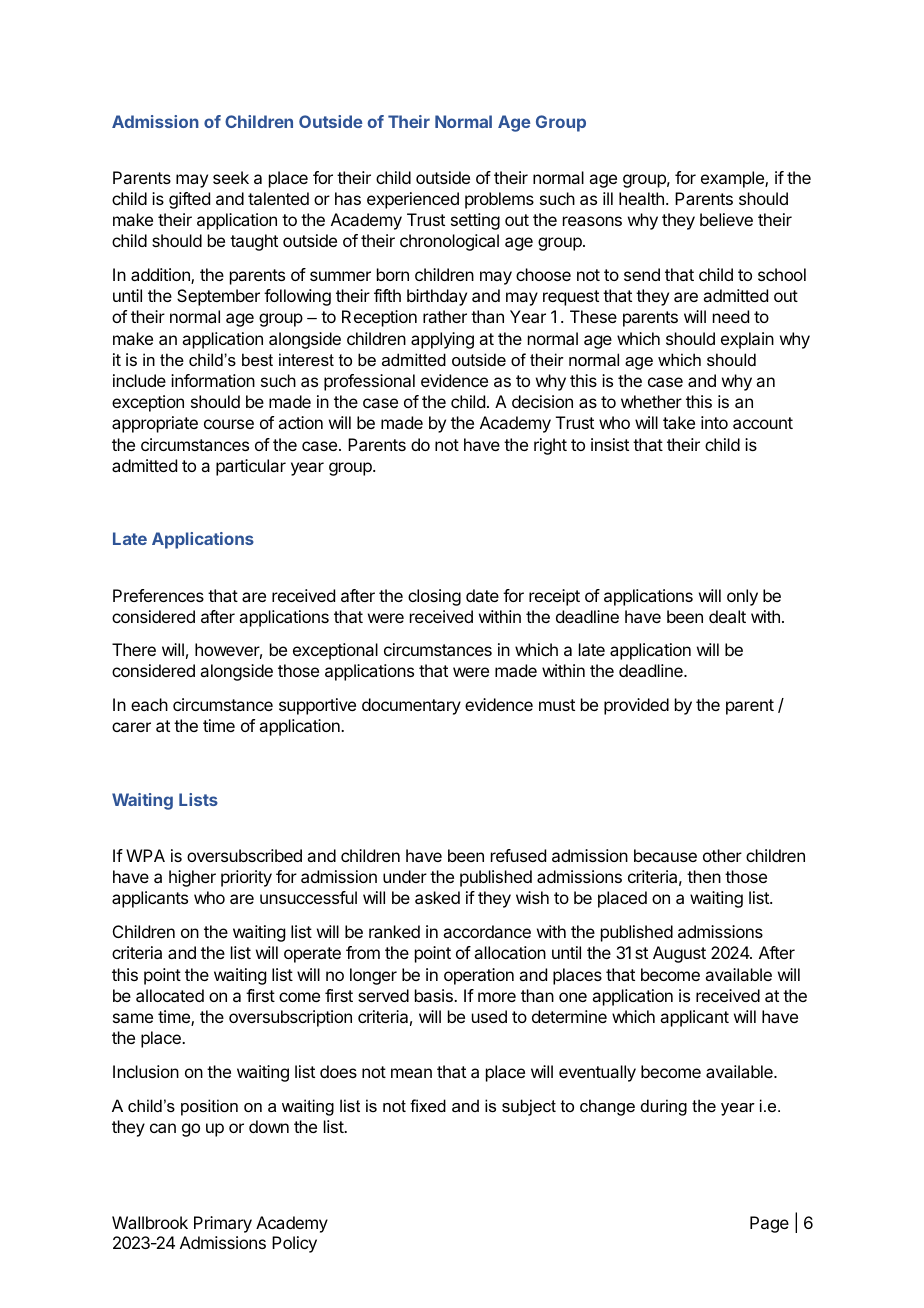 This document has width=924, height=1308. I want to click on setting, so click(475, 221).
